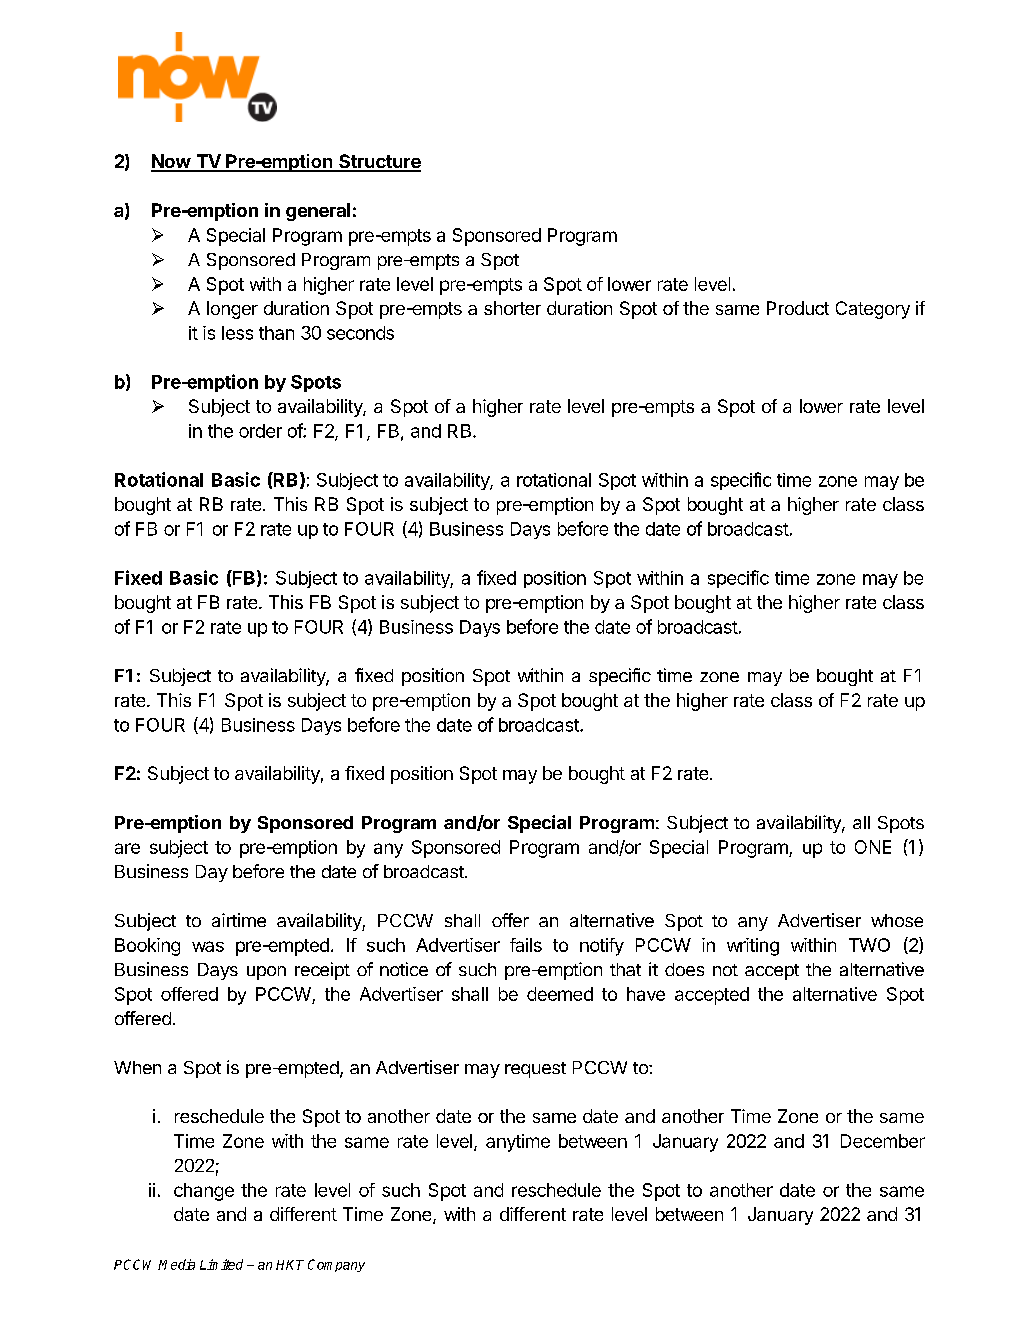 This screenshot has height=1333, width=1030. I want to click on Limited, so click(221, 1264).
